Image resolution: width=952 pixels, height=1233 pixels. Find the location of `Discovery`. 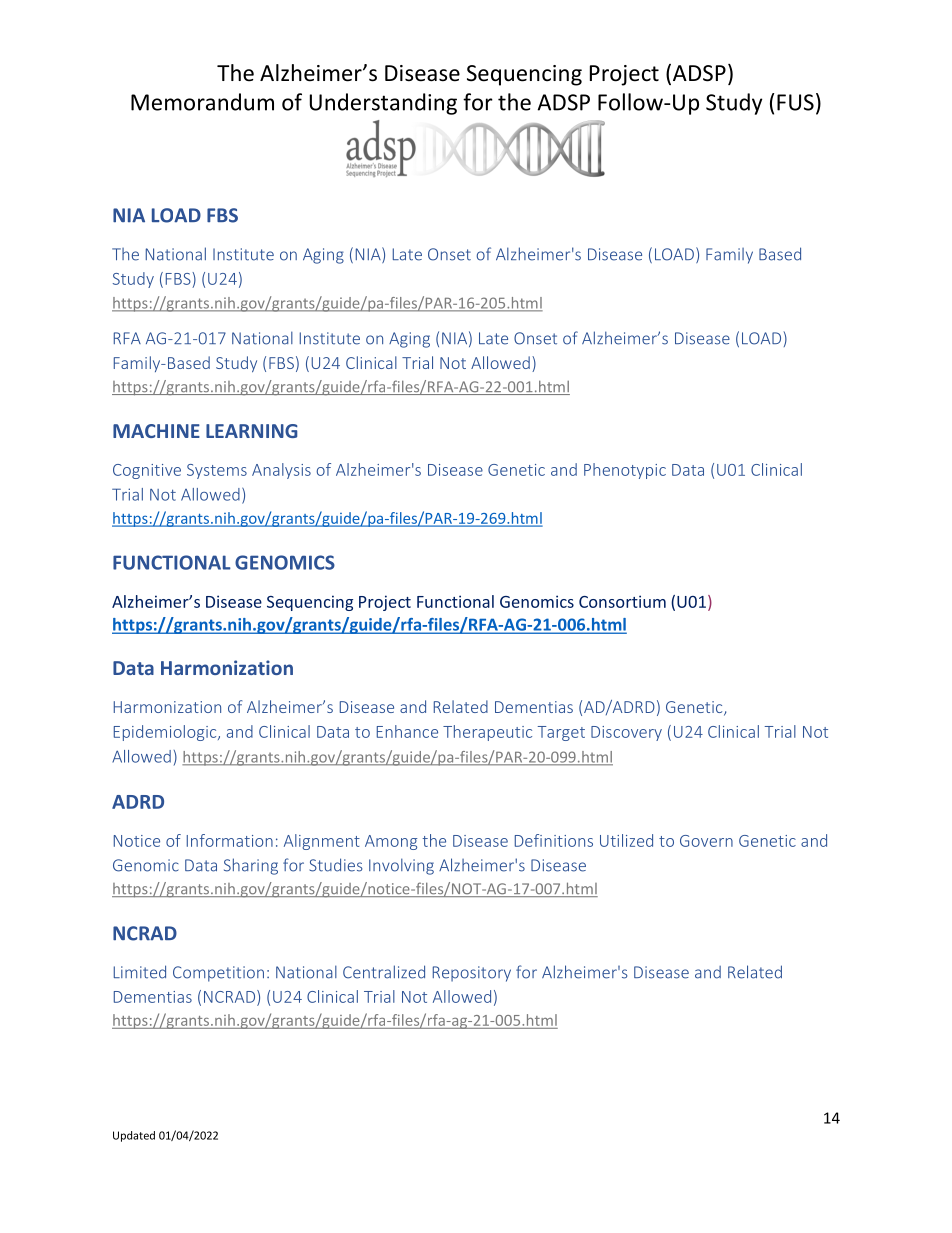

Discovery is located at coordinates (626, 733).
